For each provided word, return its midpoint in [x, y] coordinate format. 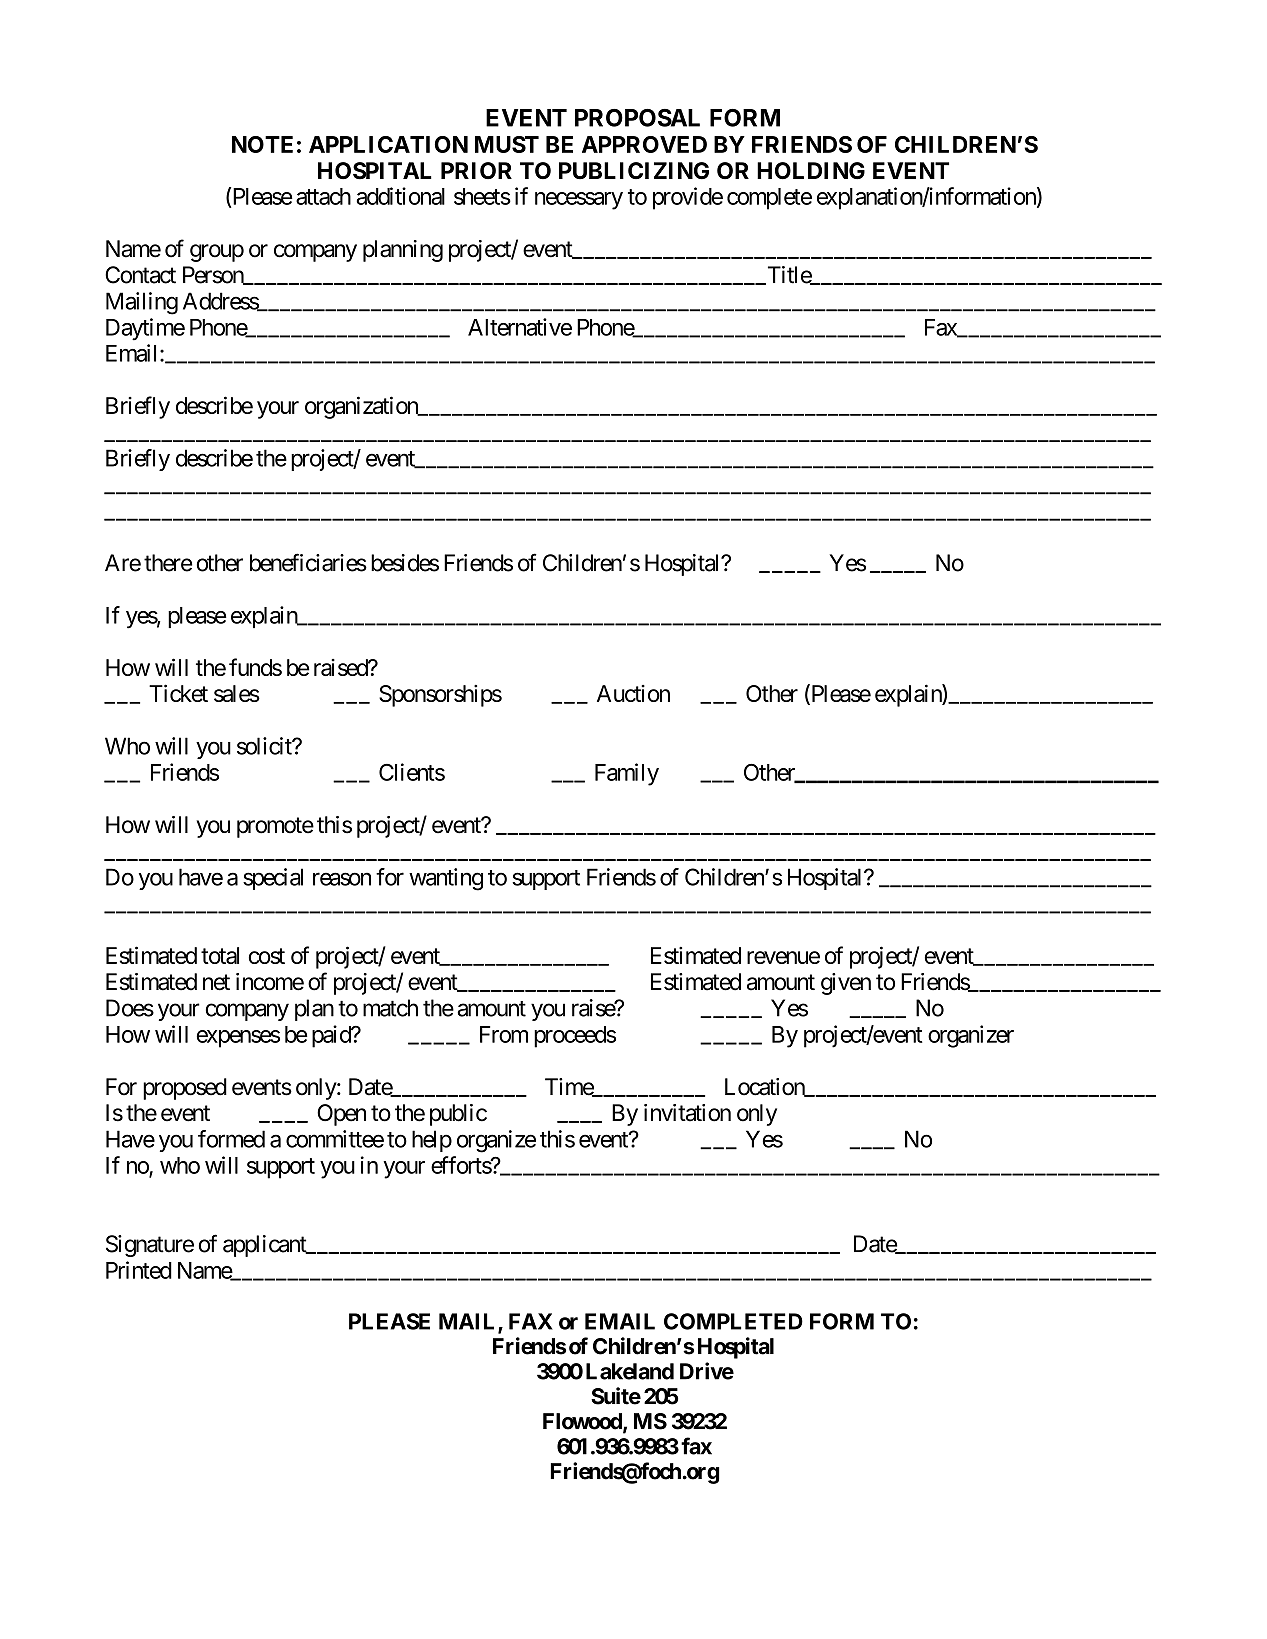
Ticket [178, 693]
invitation [687, 1113]
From [504, 1034]
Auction [633, 693]
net [216, 982]
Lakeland [630, 1371]
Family [627, 774]
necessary [579, 201]
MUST [507, 144]
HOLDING [811, 171]
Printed [139, 1270]
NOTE [262, 144]
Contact [140, 275]
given [846, 984]
